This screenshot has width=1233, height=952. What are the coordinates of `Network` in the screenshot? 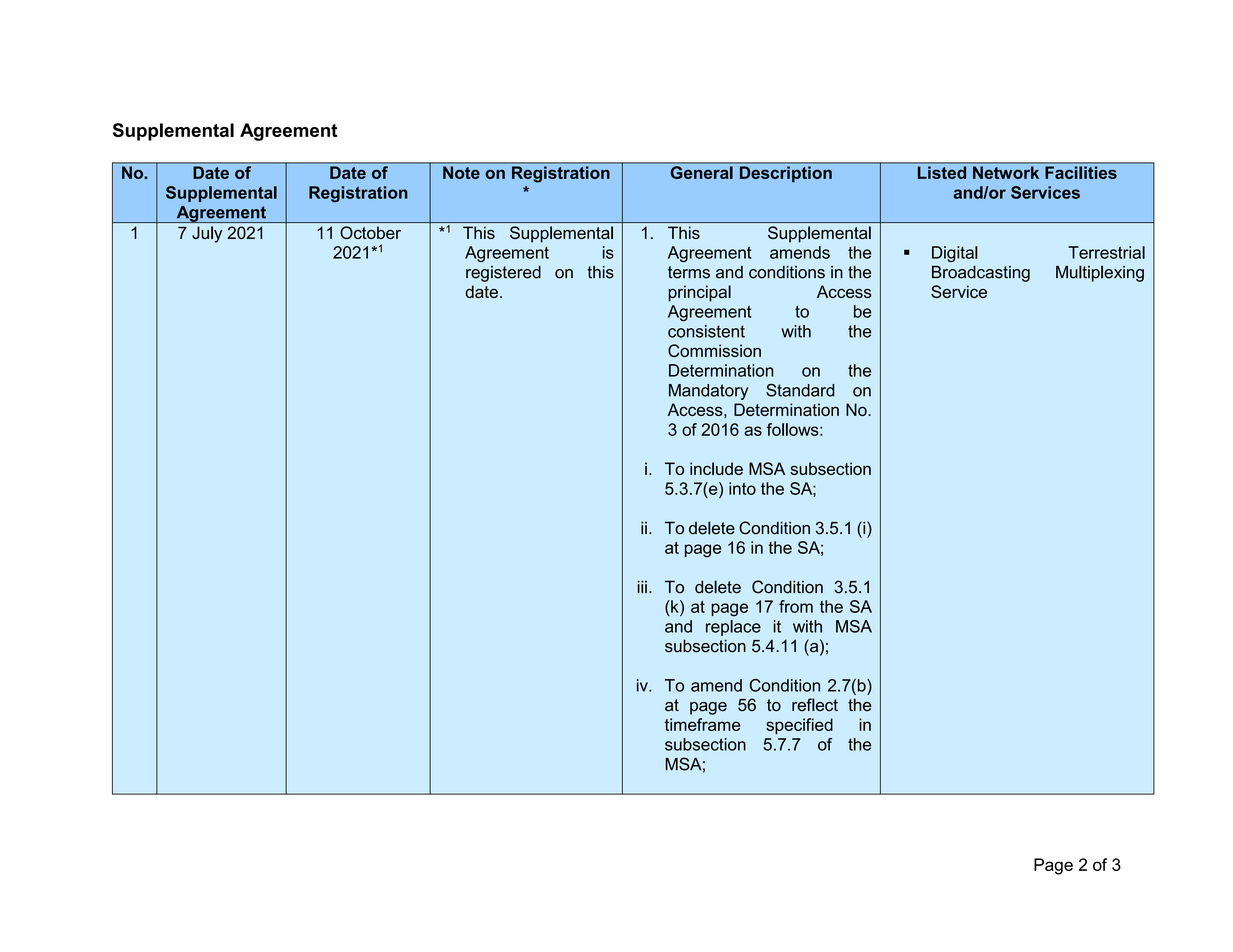 It's located at (1006, 172).
